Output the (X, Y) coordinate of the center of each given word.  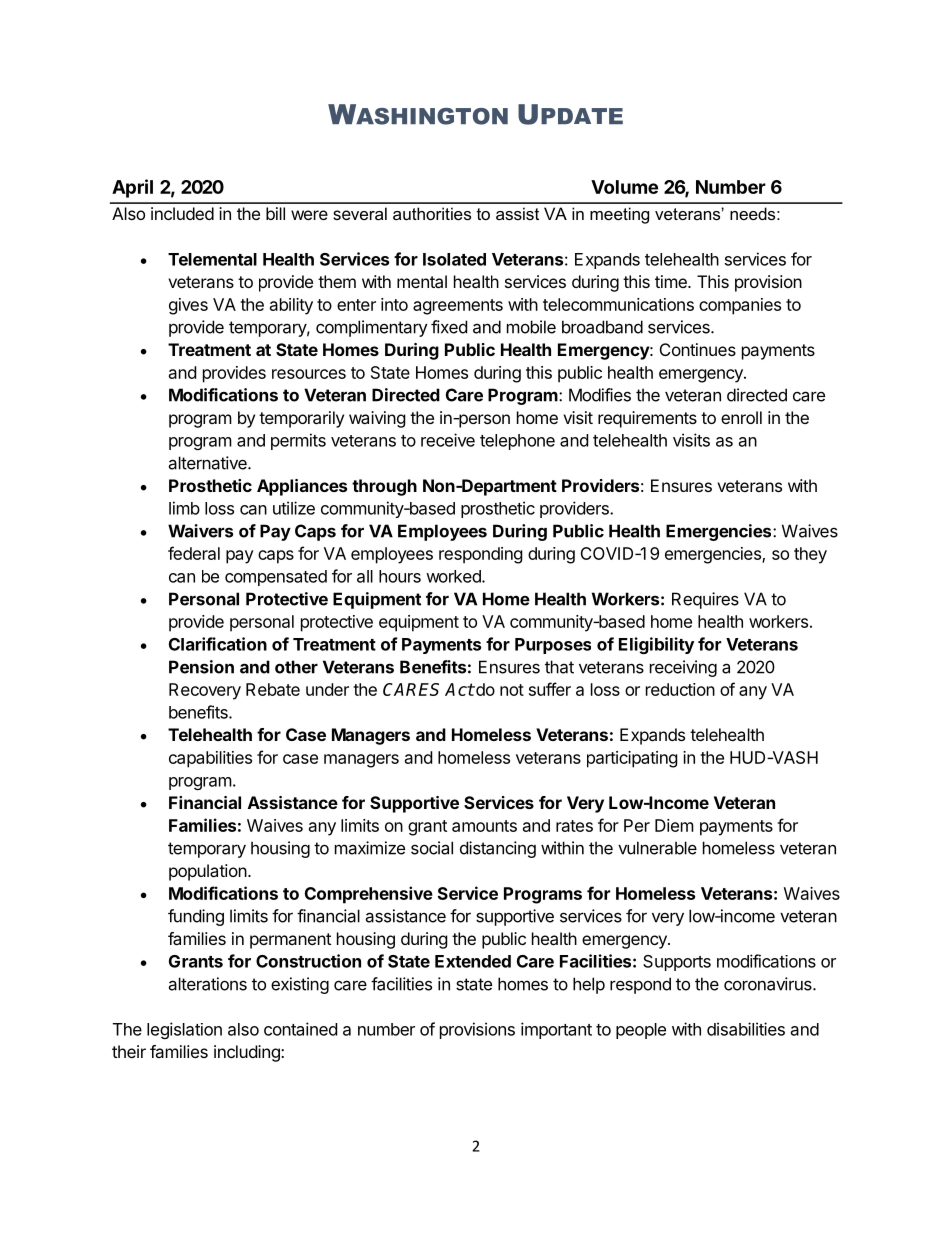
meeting (619, 215)
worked (454, 576)
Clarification (218, 644)
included (182, 213)
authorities (432, 213)
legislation (184, 1030)
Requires (705, 600)
